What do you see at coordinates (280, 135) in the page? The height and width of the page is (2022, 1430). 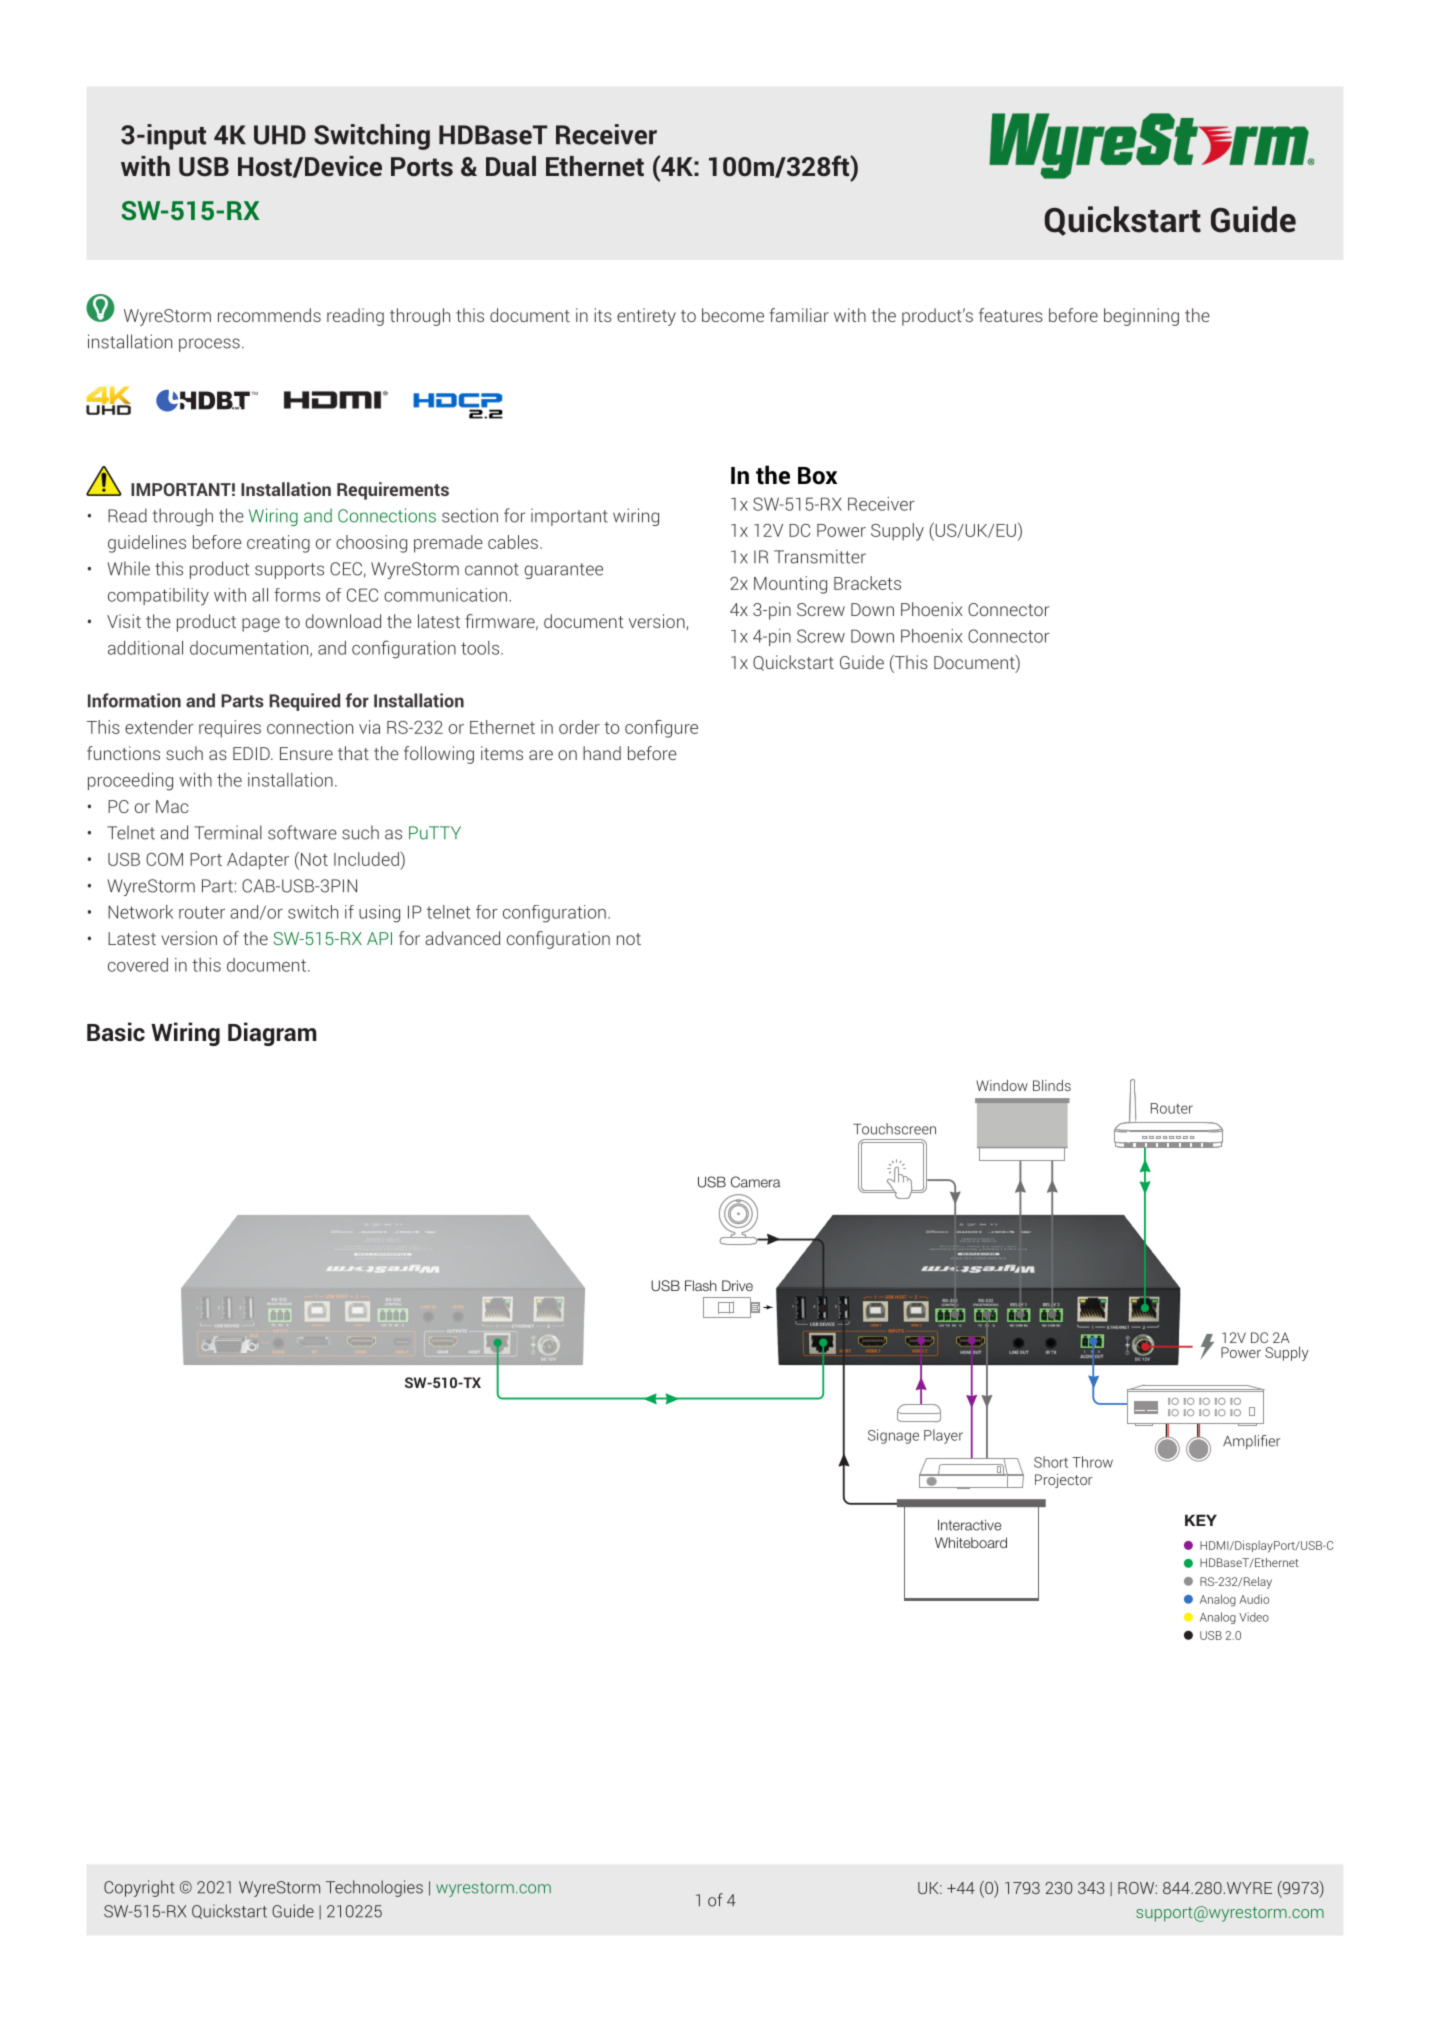 I see `UHD` at bounding box center [280, 135].
